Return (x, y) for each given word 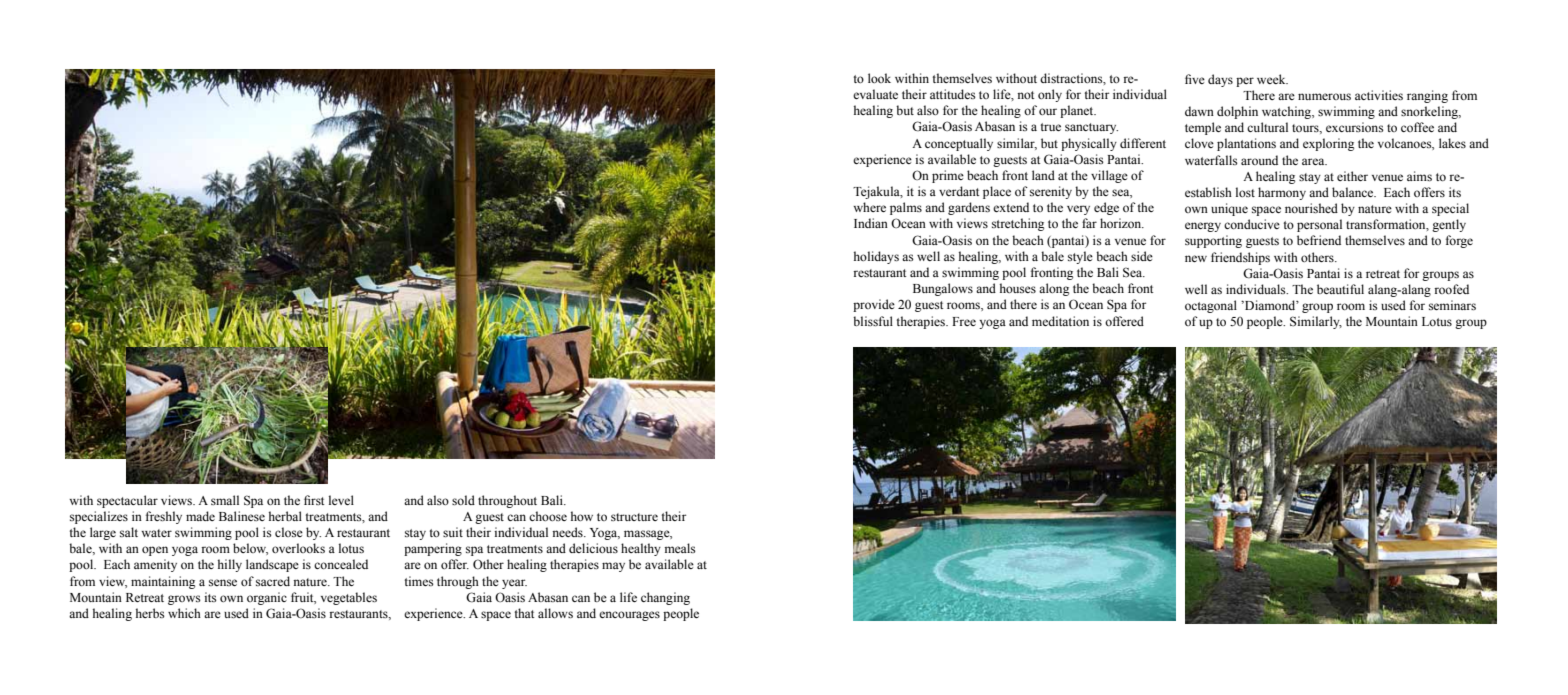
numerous (1324, 96)
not (1025, 95)
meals (680, 548)
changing (665, 598)
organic (267, 598)
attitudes (953, 94)
